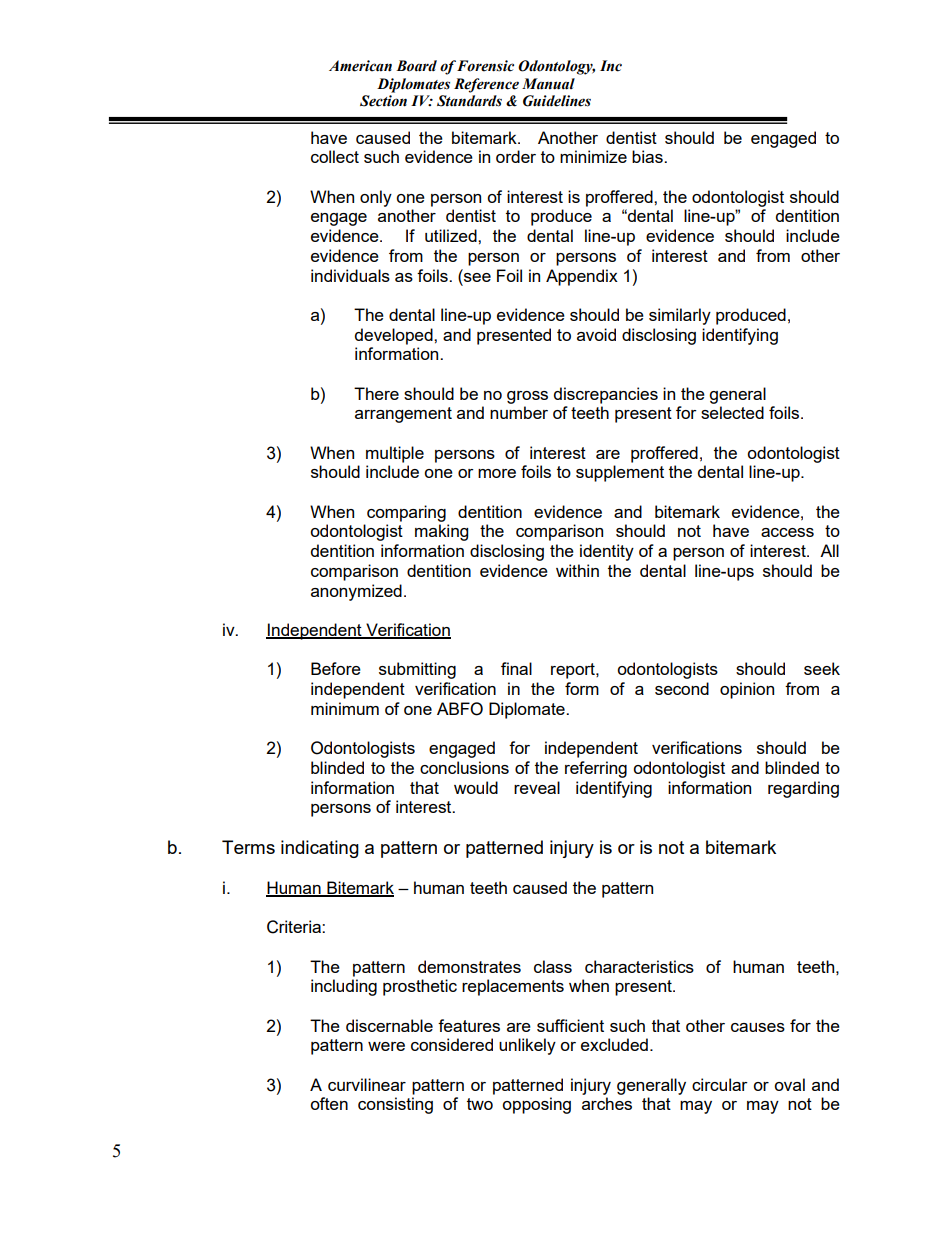 The image size is (952, 1233). I want to click on access, so click(787, 532).
